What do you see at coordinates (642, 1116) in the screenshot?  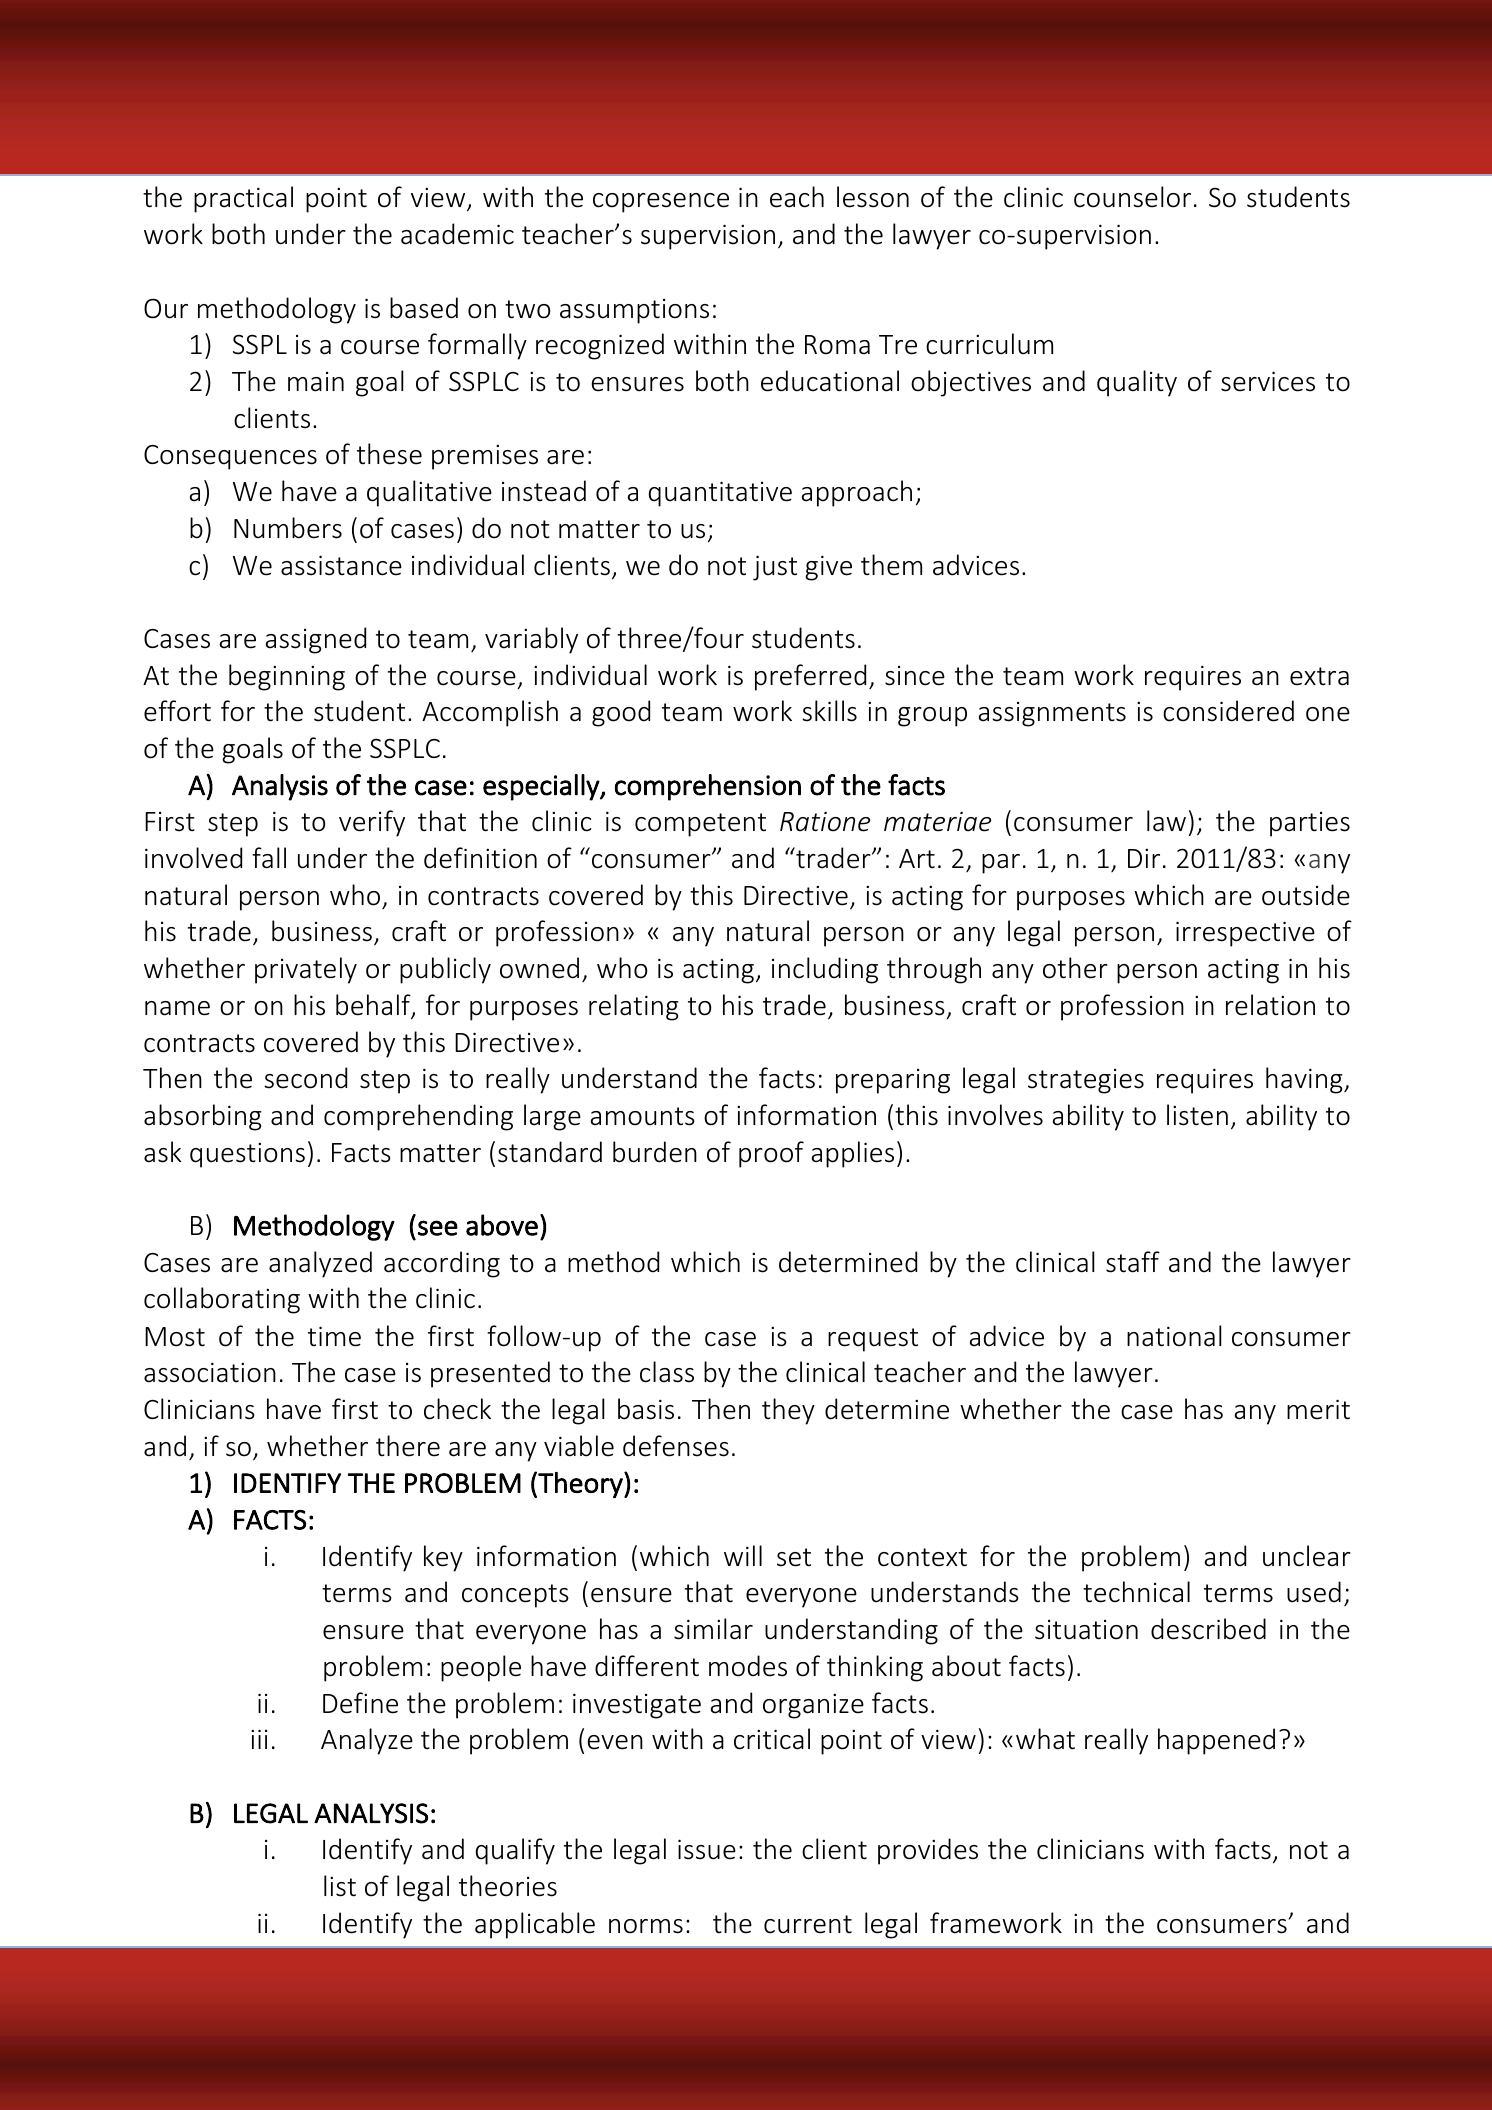 I see `amounts` at bounding box center [642, 1116].
